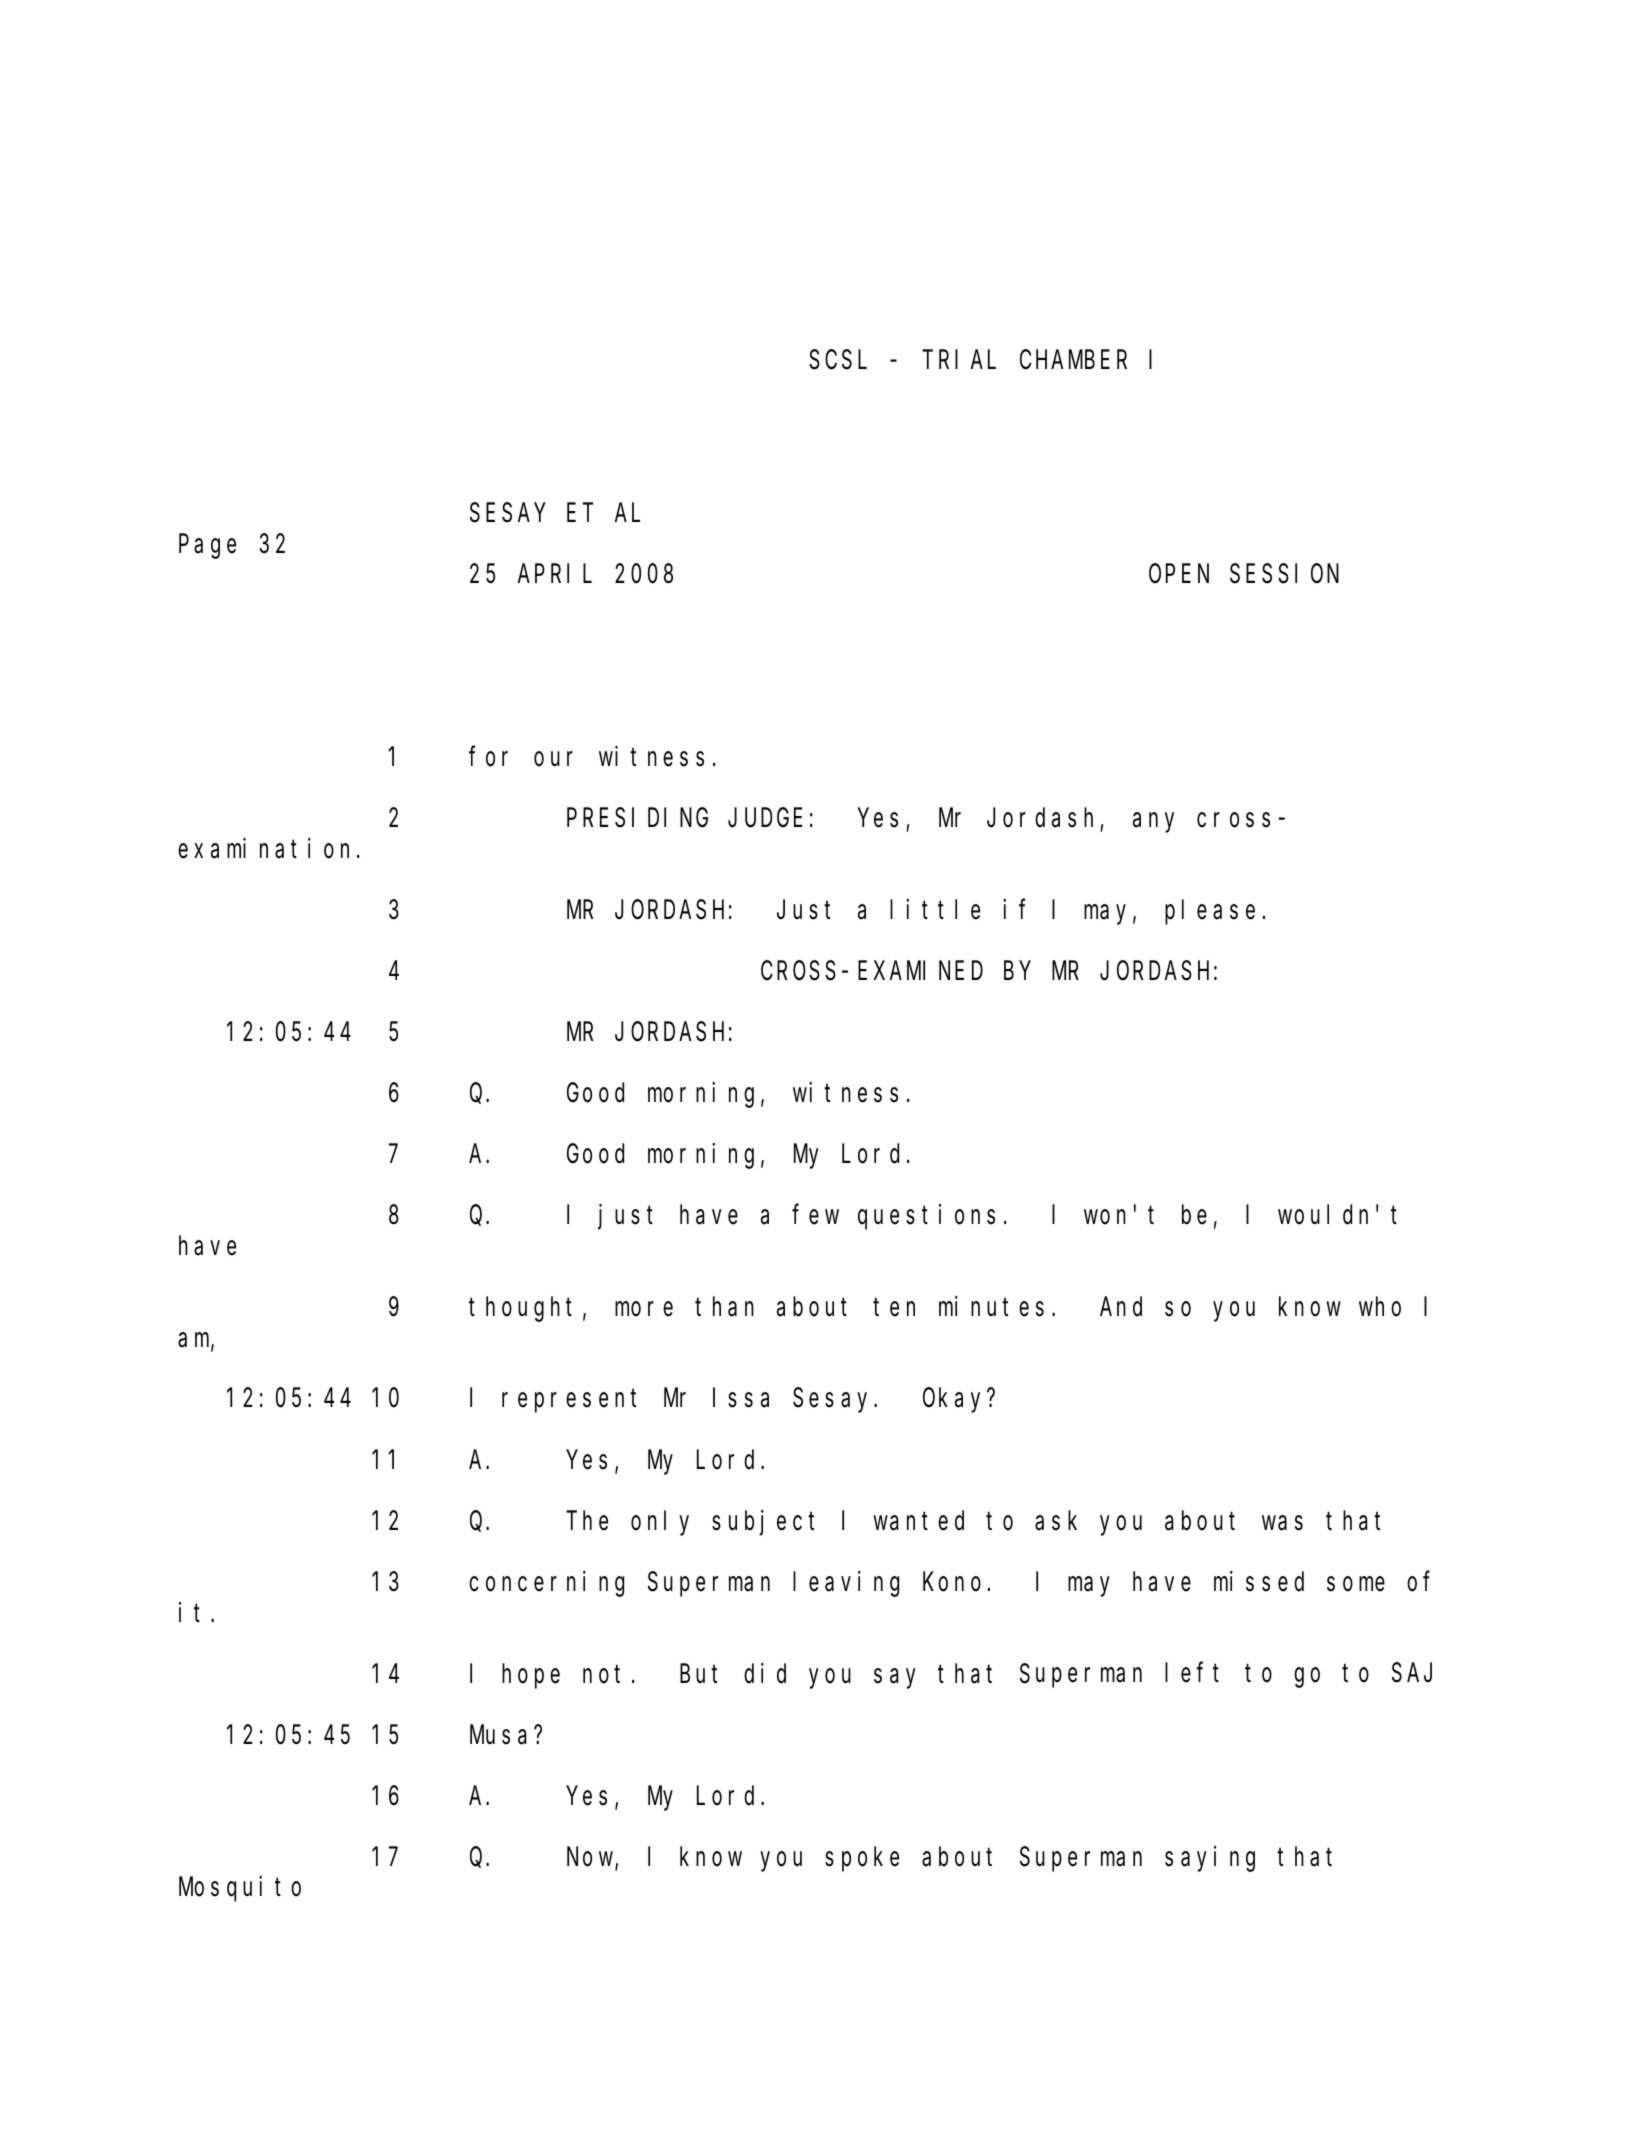  What do you see at coordinates (644, 1309) in the document?
I see `more` at bounding box center [644, 1309].
